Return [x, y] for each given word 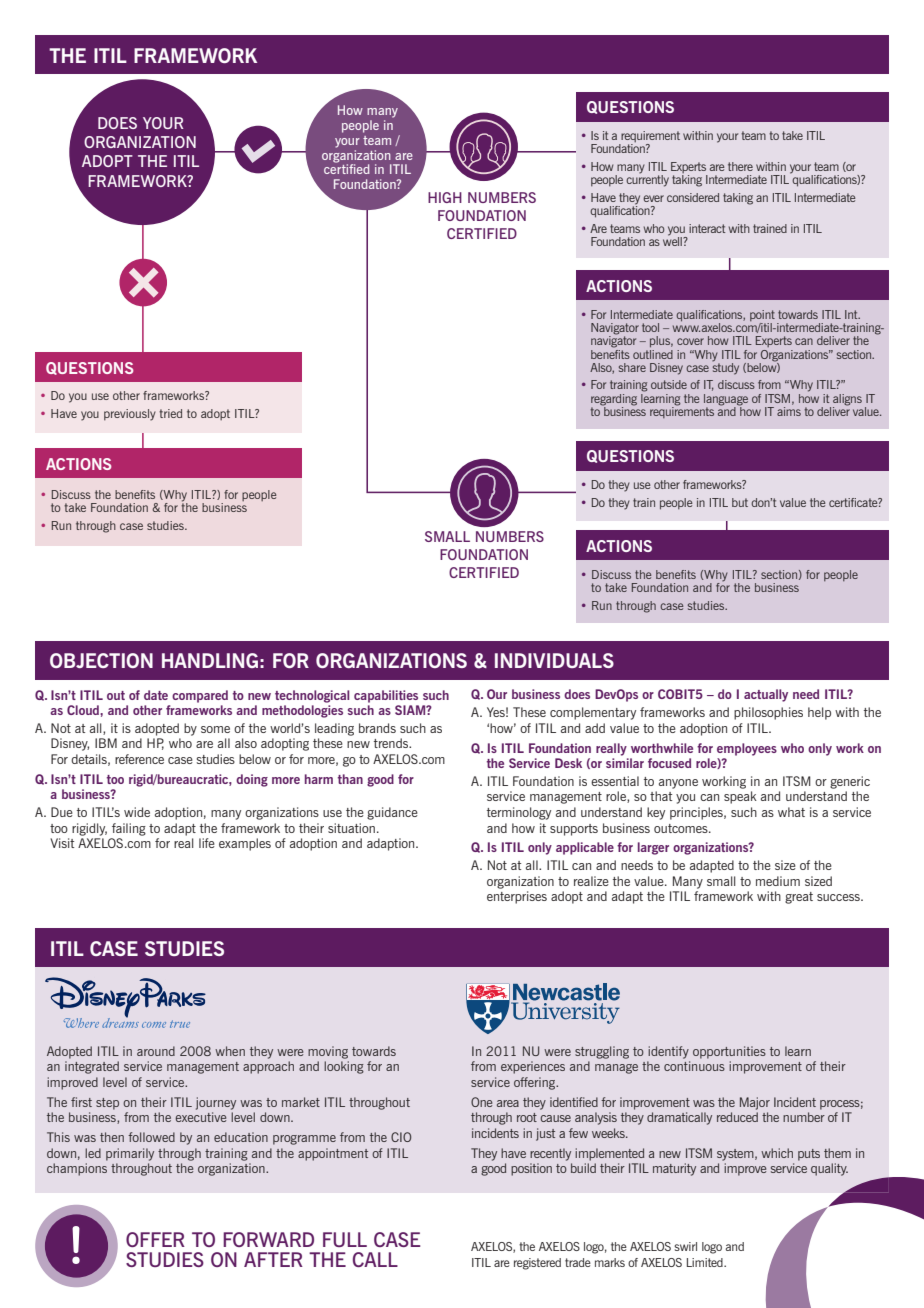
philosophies [768, 713]
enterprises [517, 897]
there [740, 166]
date [156, 695]
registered [537, 1264]
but [740, 502]
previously [130, 415]
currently [647, 180]
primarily [130, 1154]
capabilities [386, 696]
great [799, 898]
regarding [614, 401]
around [156, 1051]
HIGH [445, 197]
